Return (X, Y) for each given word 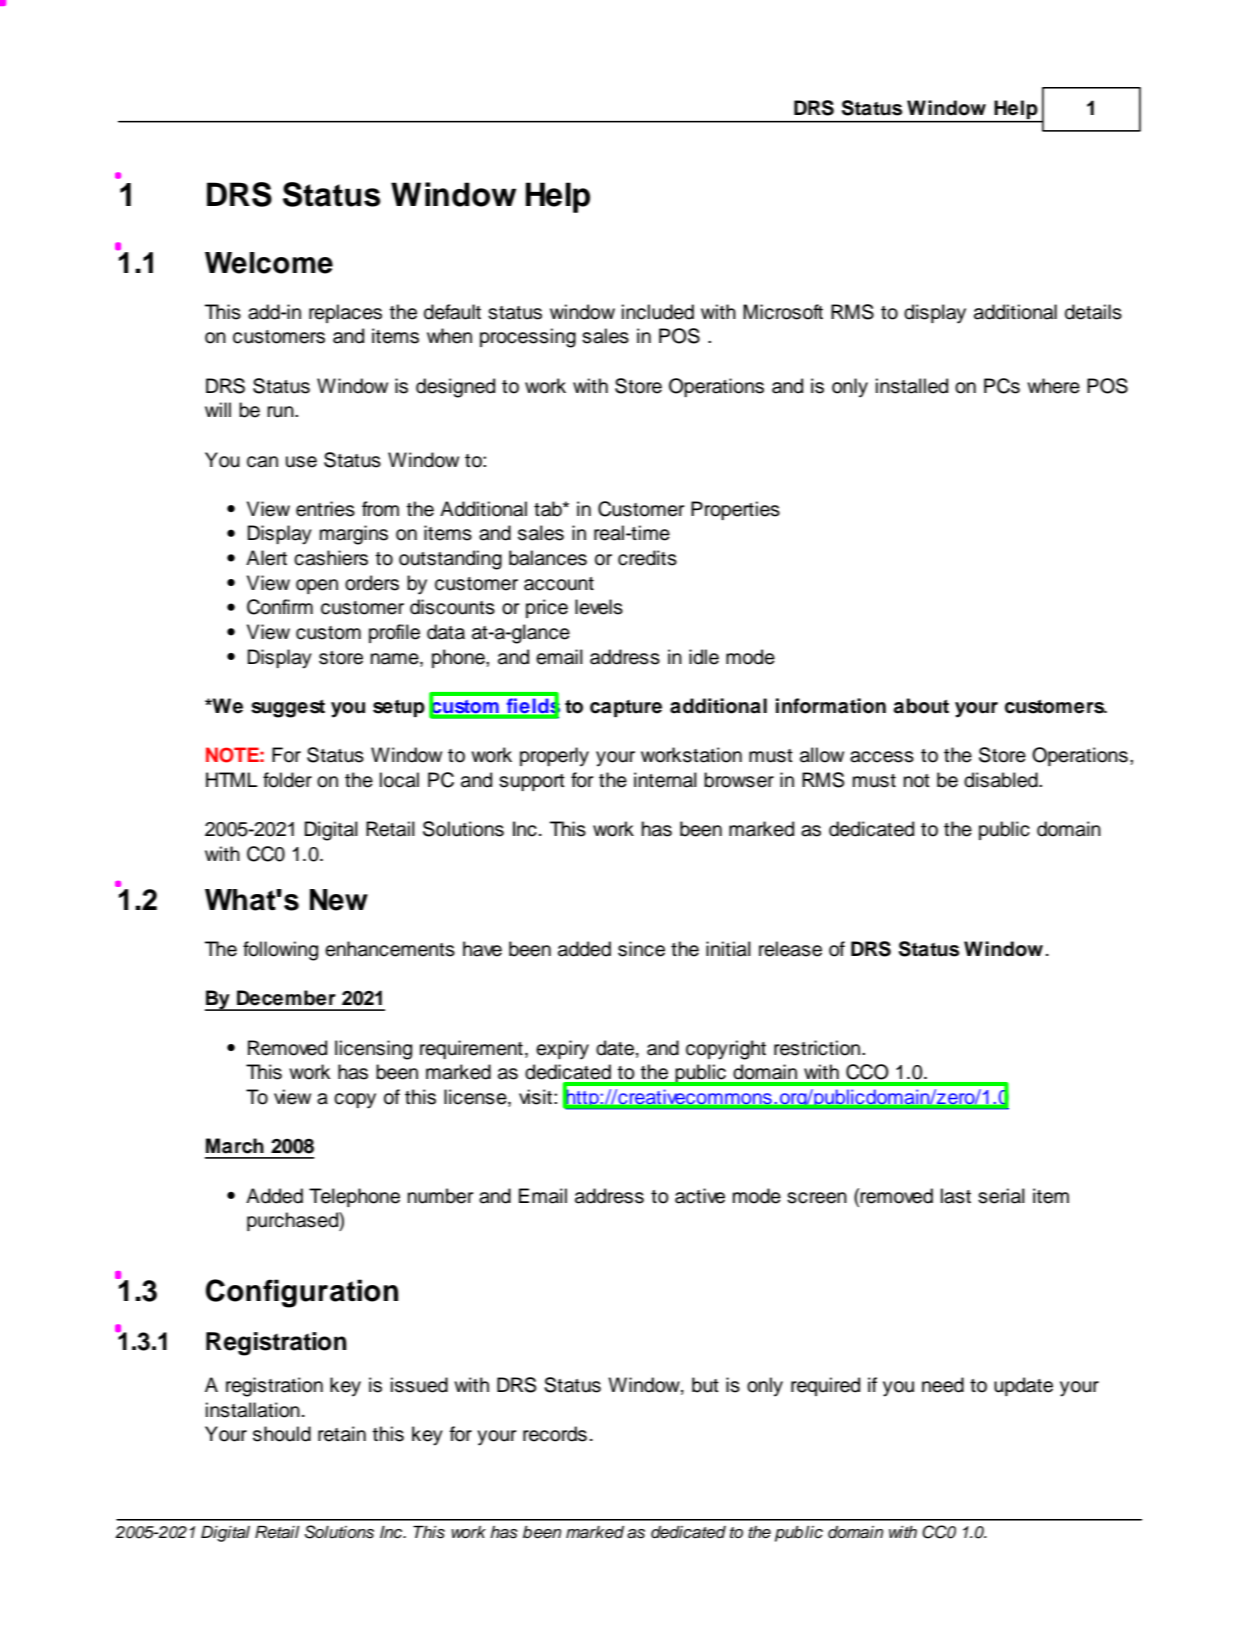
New (339, 900)
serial (1001, 1196)
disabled (1002, 780)
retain (342, 1434)
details (1093, 312)
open (317, 586)
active (700, 1196)
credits (647, 558)
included (658, 312)
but (705, 1385)
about (921, 706)
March (235, 1146)
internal (665, 780)
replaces (345, 313)
